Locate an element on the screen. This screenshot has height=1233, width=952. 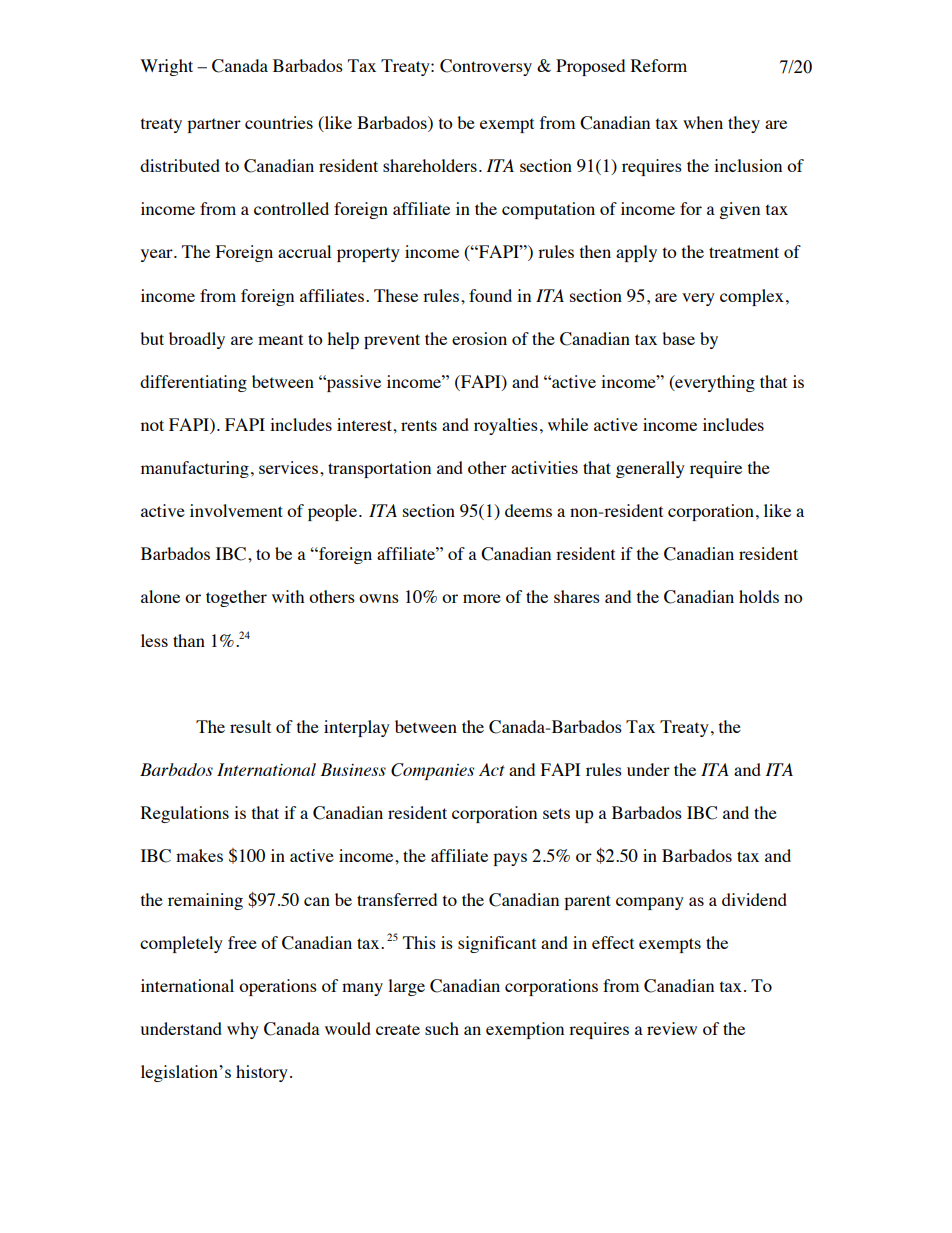
Controversy is located at coordinates (486, 67).
